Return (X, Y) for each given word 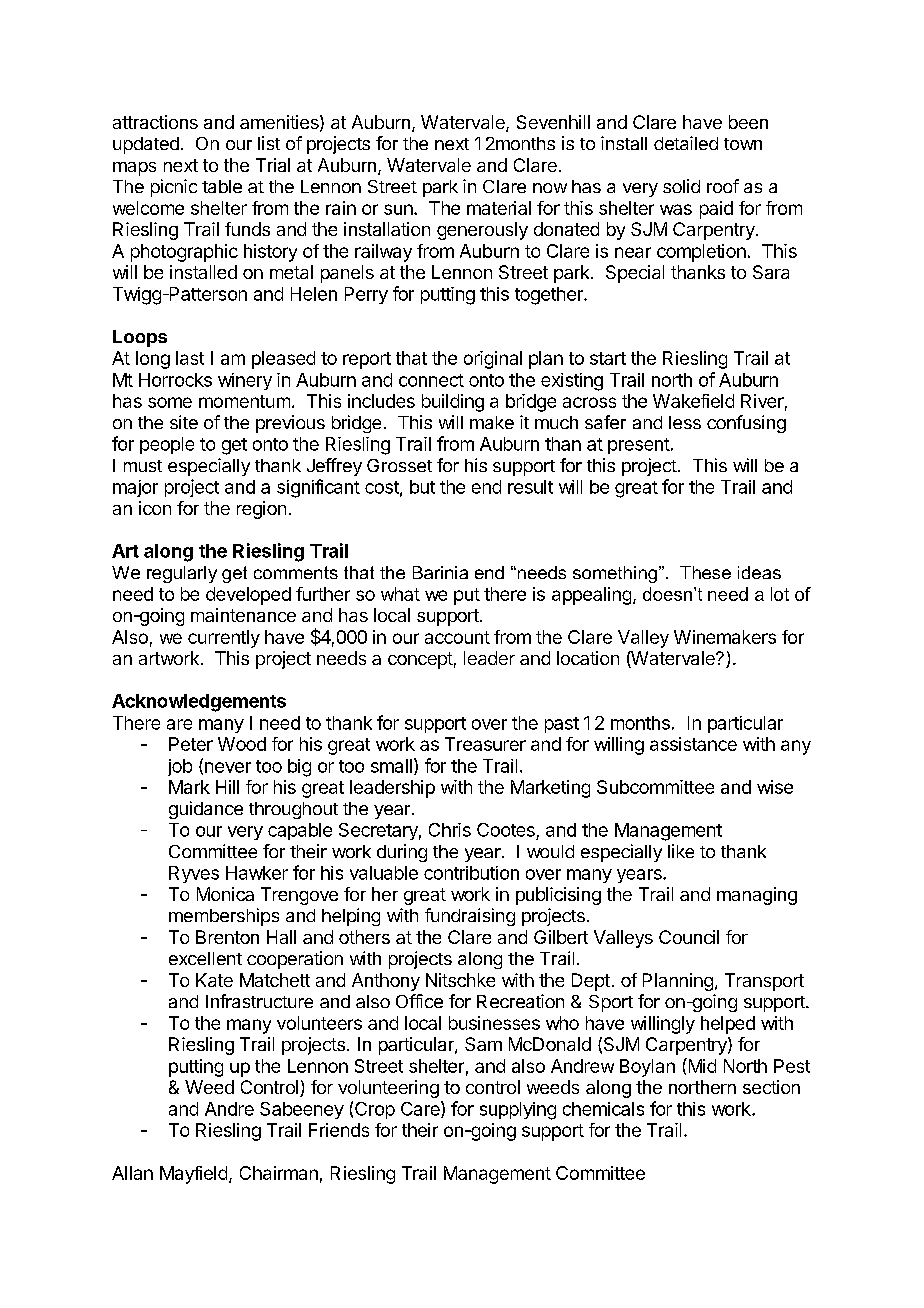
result (530, 487)
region (261, 510)
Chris (450, 830)
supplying (518, 1111)
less (685, 422)
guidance (206, 810)
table (222, 186)
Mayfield (193, 1175)
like (681, 851)
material (499, 208)
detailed (686, 143)
